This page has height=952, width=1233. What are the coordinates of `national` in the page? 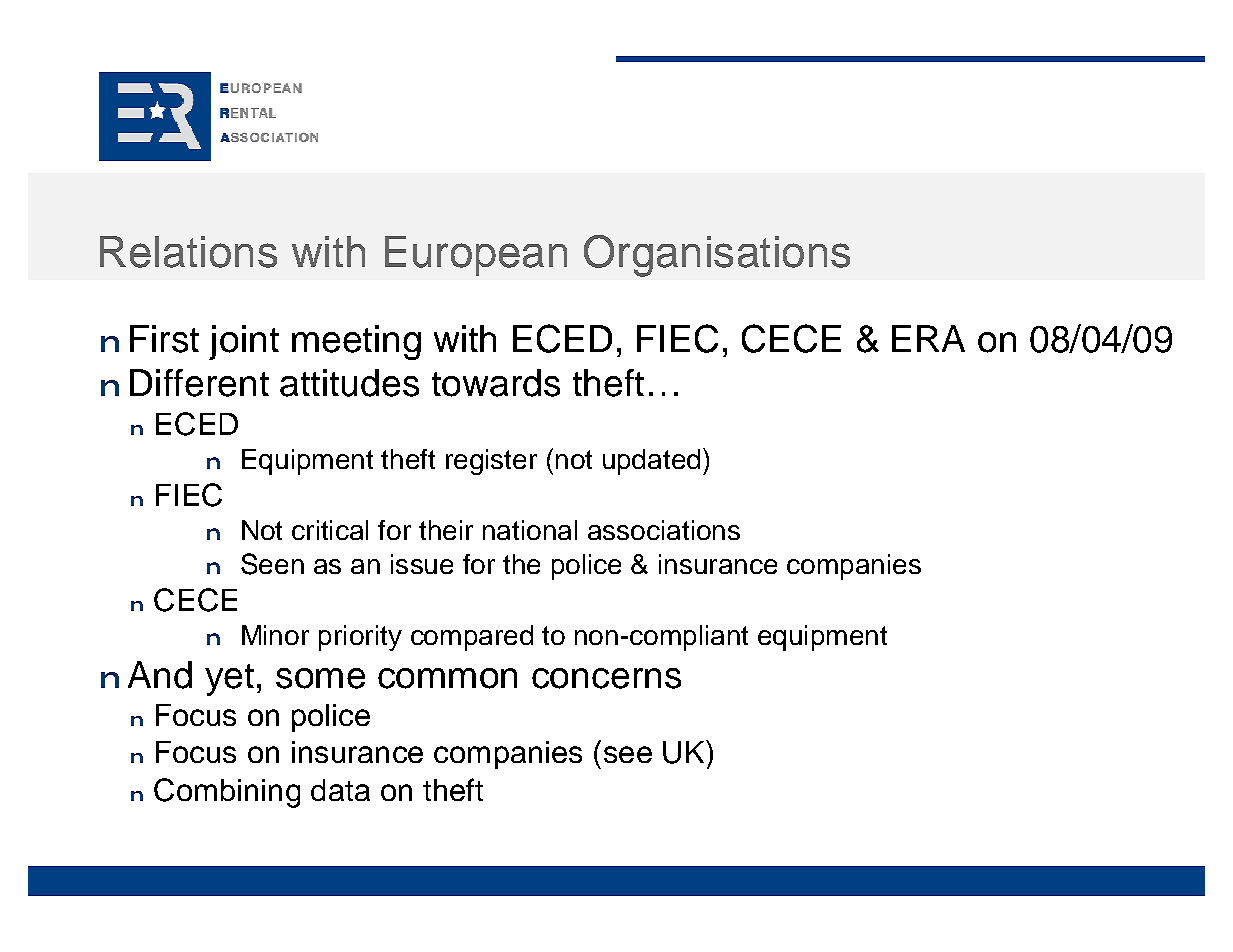 It's located at (530, 530).
